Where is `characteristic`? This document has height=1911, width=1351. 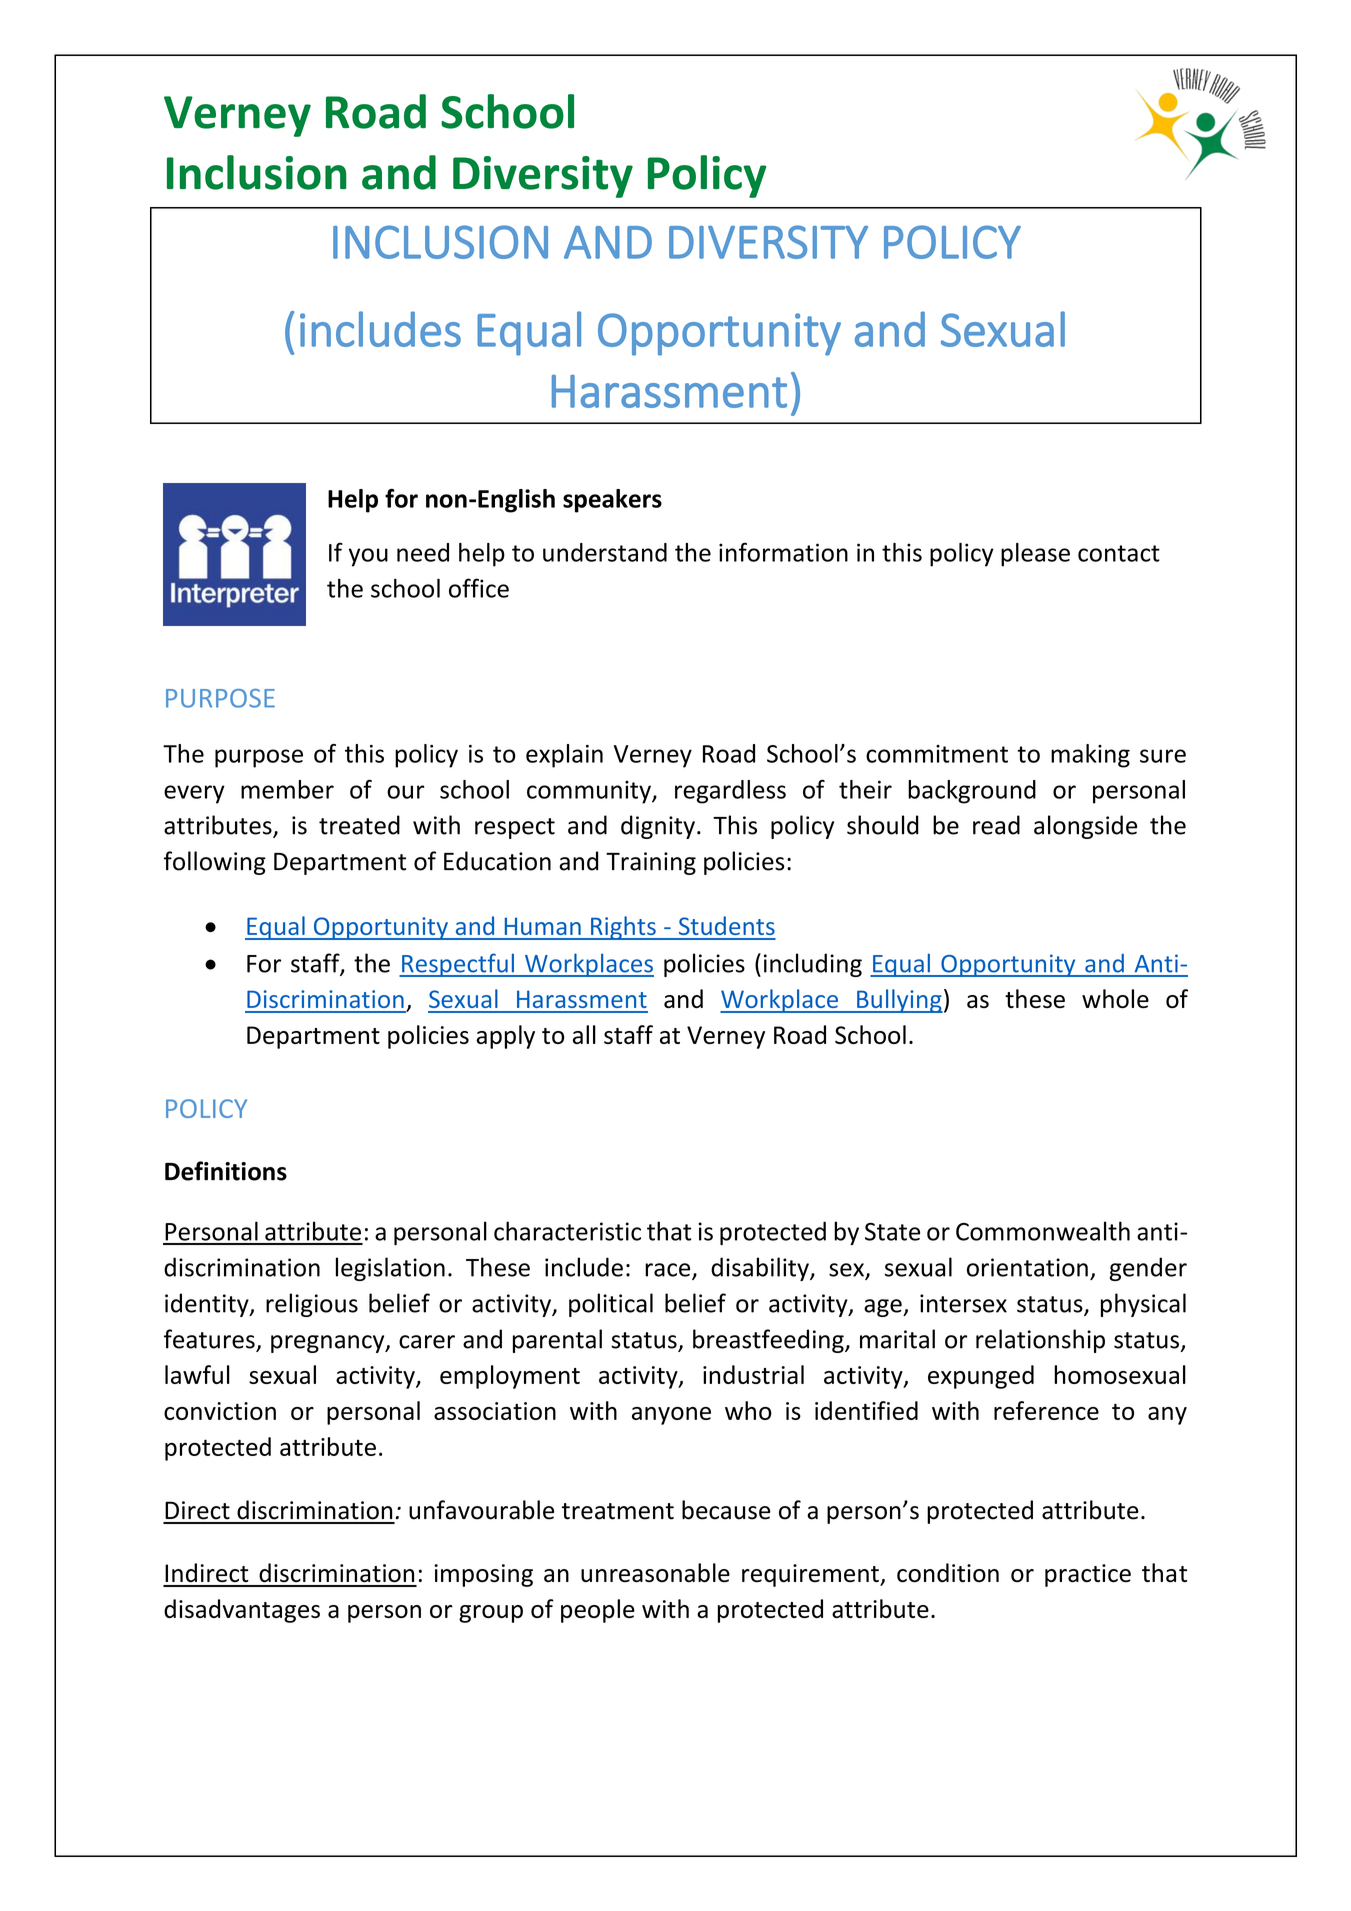
characteristic is located at coordinates (567, 1231).
